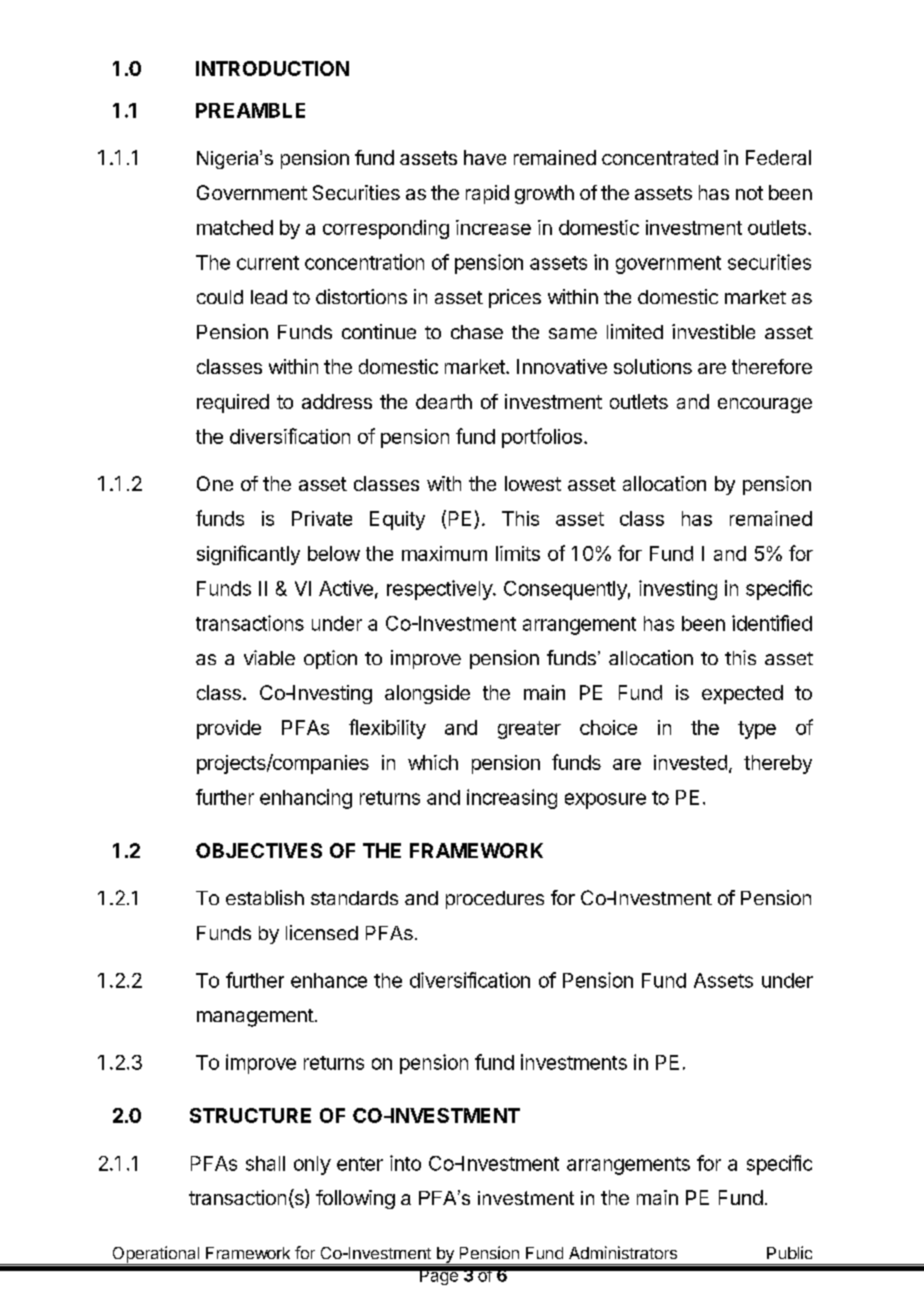 The width and height of the document is (924, 1308). What do you see at coordinates (485, 157) in the document?
I see `have` at bounding box center [485, 157].
